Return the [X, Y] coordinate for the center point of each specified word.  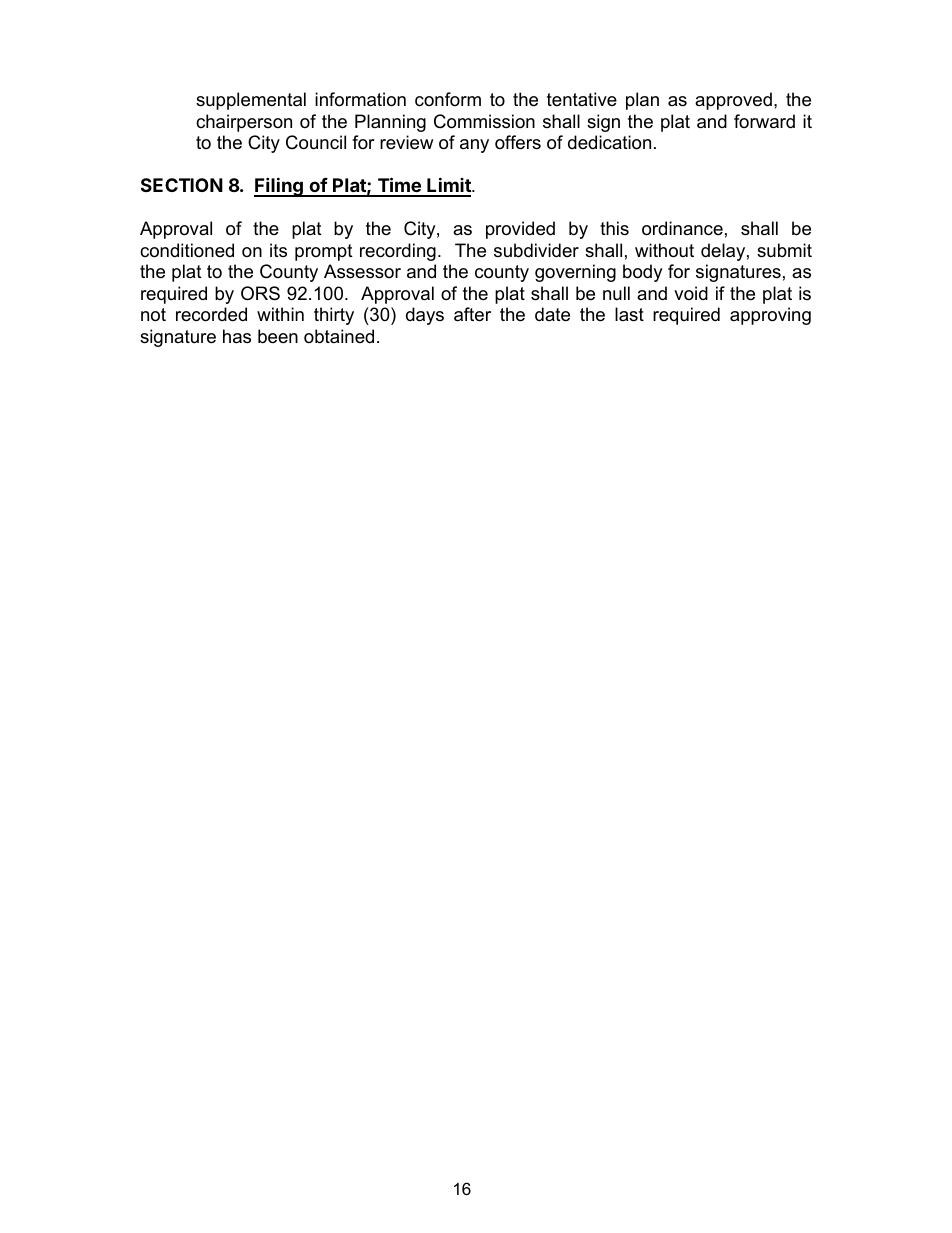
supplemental [251, 101]
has [237, 336]
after [472, 314]
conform [448, 99]
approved [733, 101]
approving [770, 316]
